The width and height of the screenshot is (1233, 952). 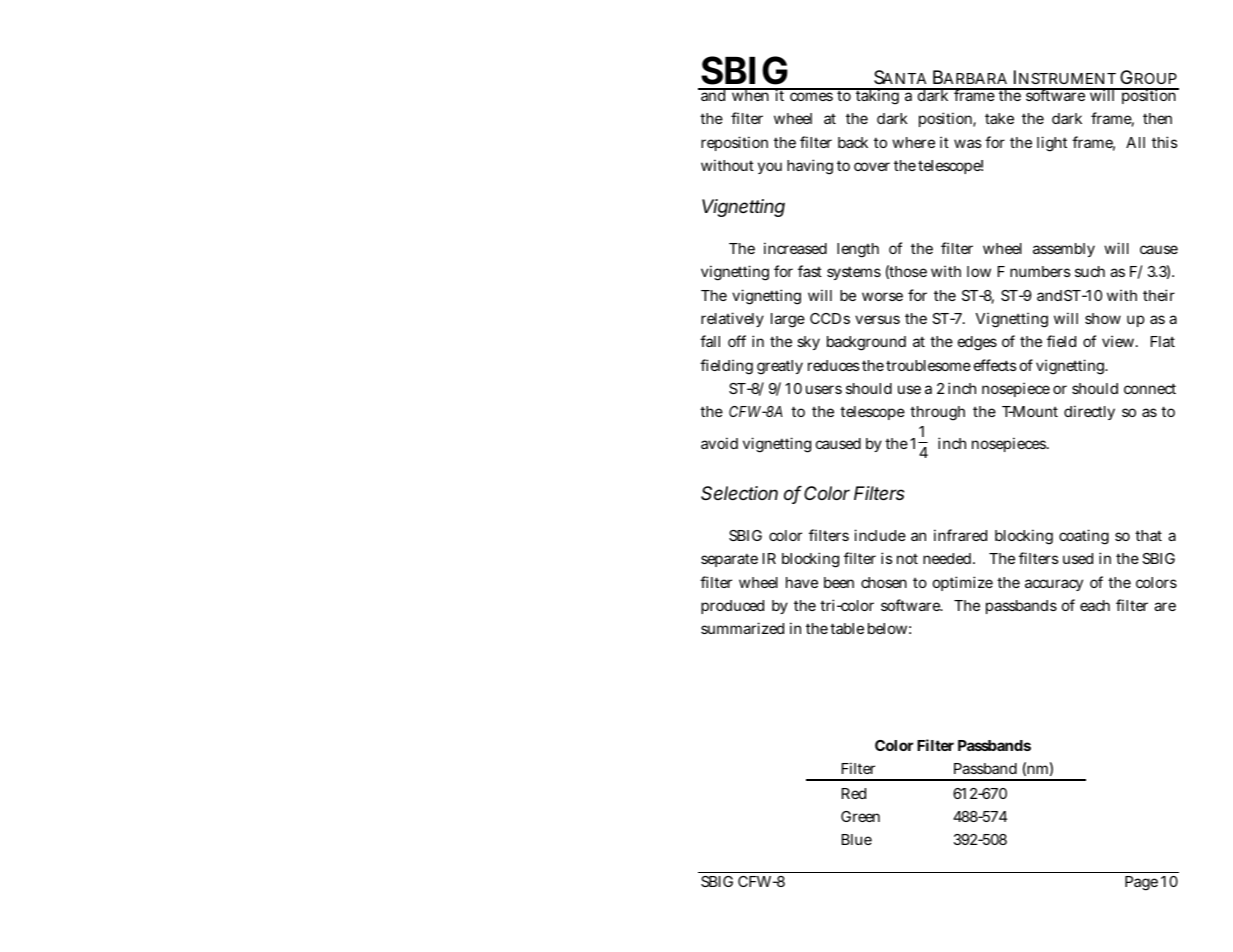 I want to click on where, so click(x=913, y=142).
